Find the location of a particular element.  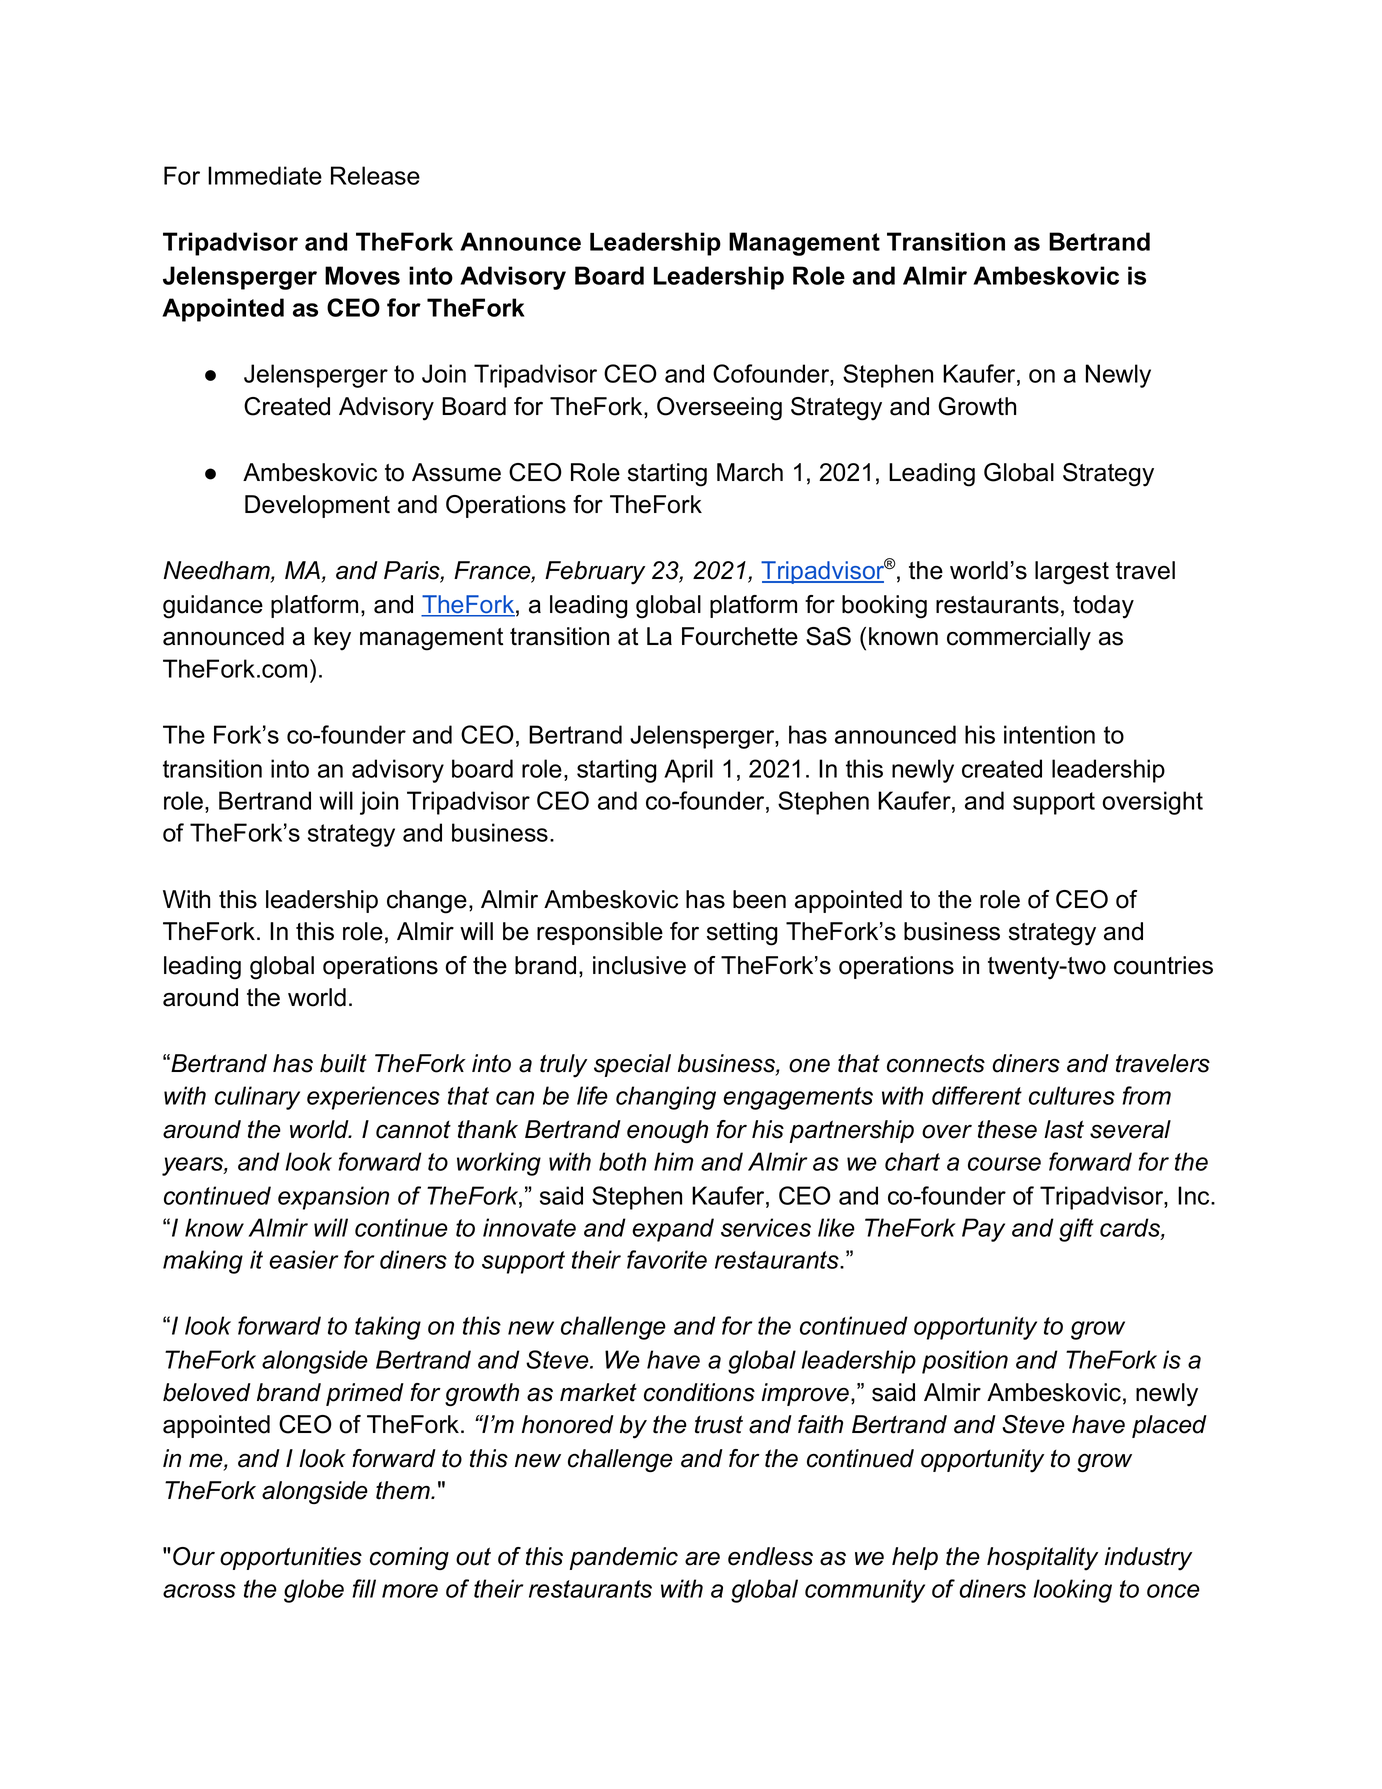

opportunities is located at coordinates (291, 1558).
